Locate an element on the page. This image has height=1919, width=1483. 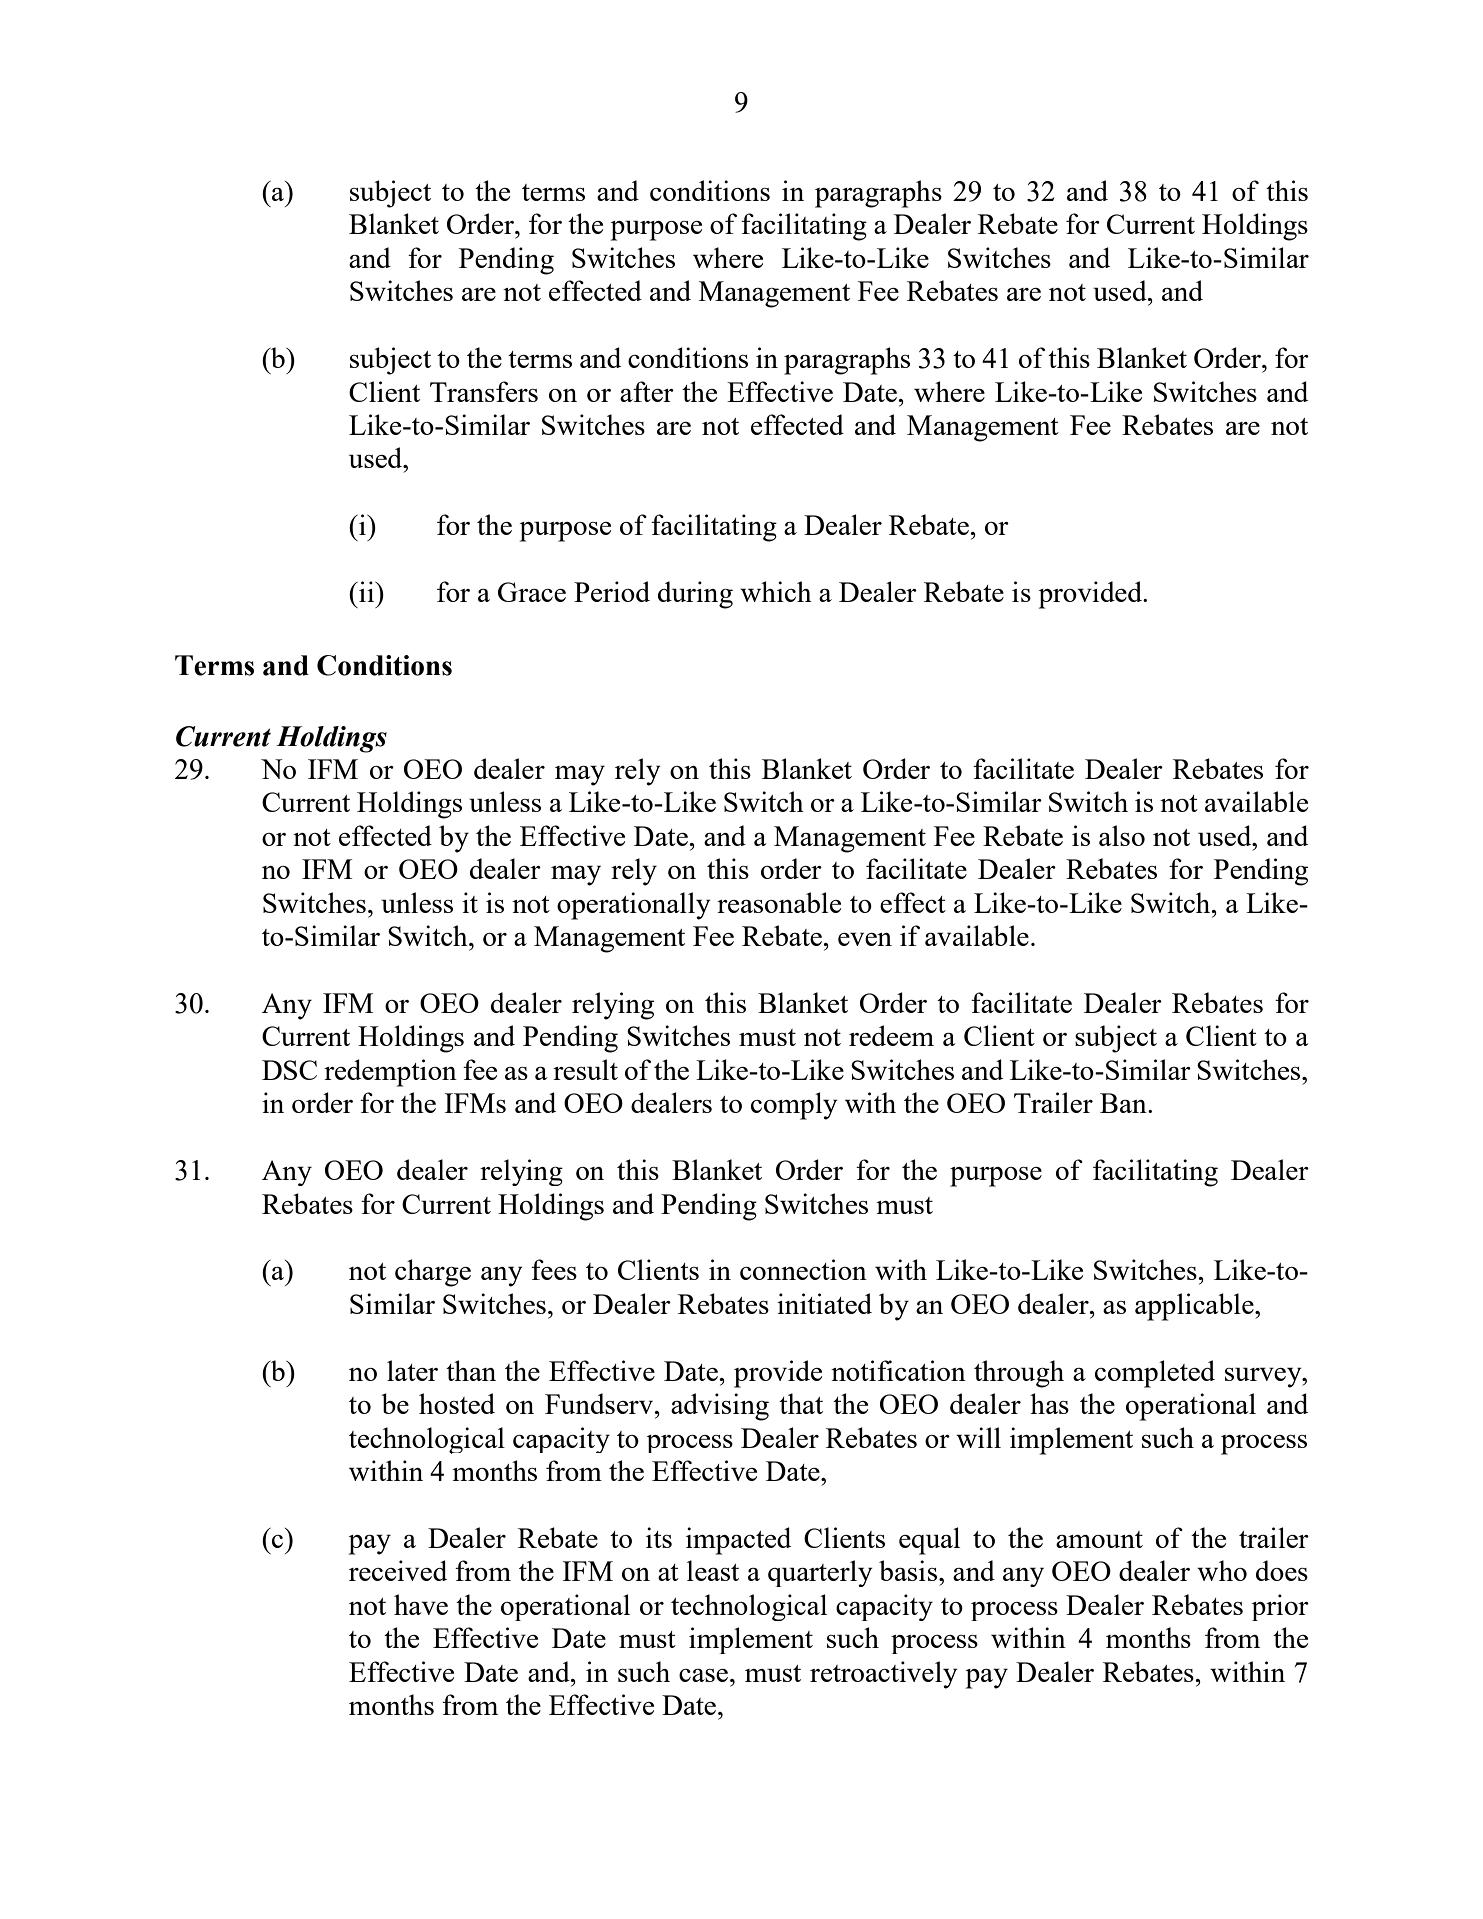
after is located at coordinates (647, 391).
